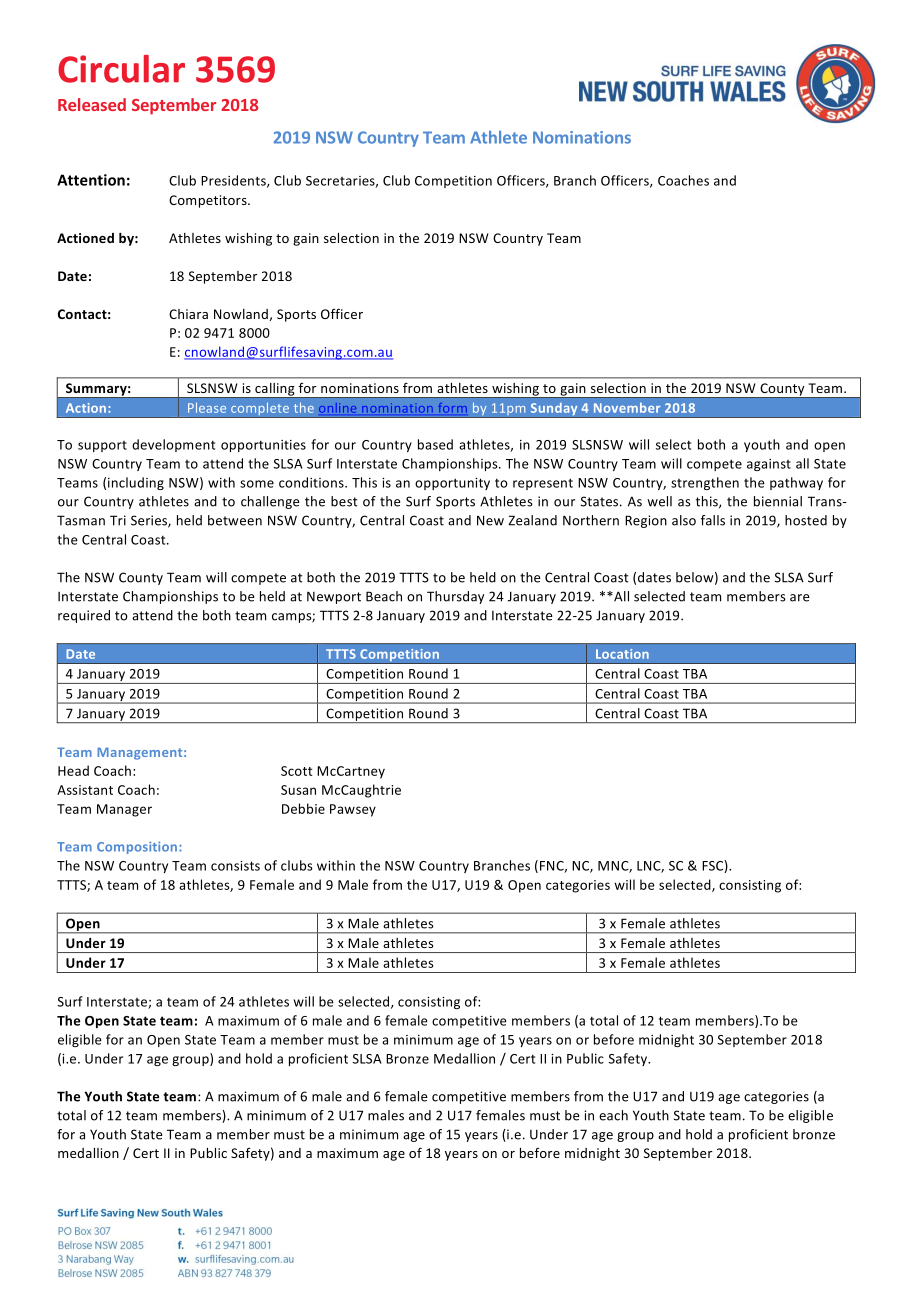 This screenshot has width=924, height=1308. Describe the element at coordinates (121, 69) in the screenshot. I see `Circular` at that location.
